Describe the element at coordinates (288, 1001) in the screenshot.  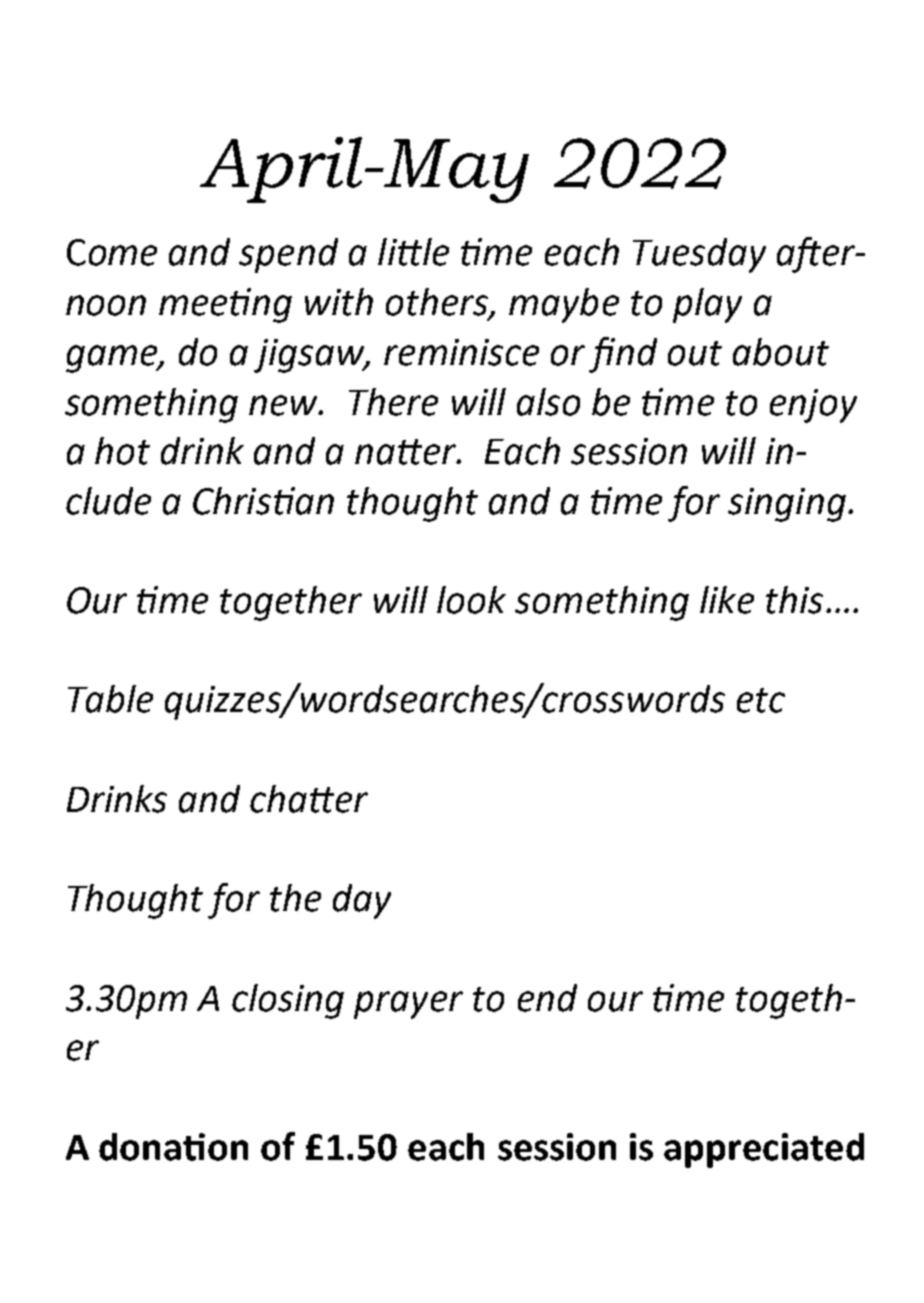
I see `closing` at that location.
